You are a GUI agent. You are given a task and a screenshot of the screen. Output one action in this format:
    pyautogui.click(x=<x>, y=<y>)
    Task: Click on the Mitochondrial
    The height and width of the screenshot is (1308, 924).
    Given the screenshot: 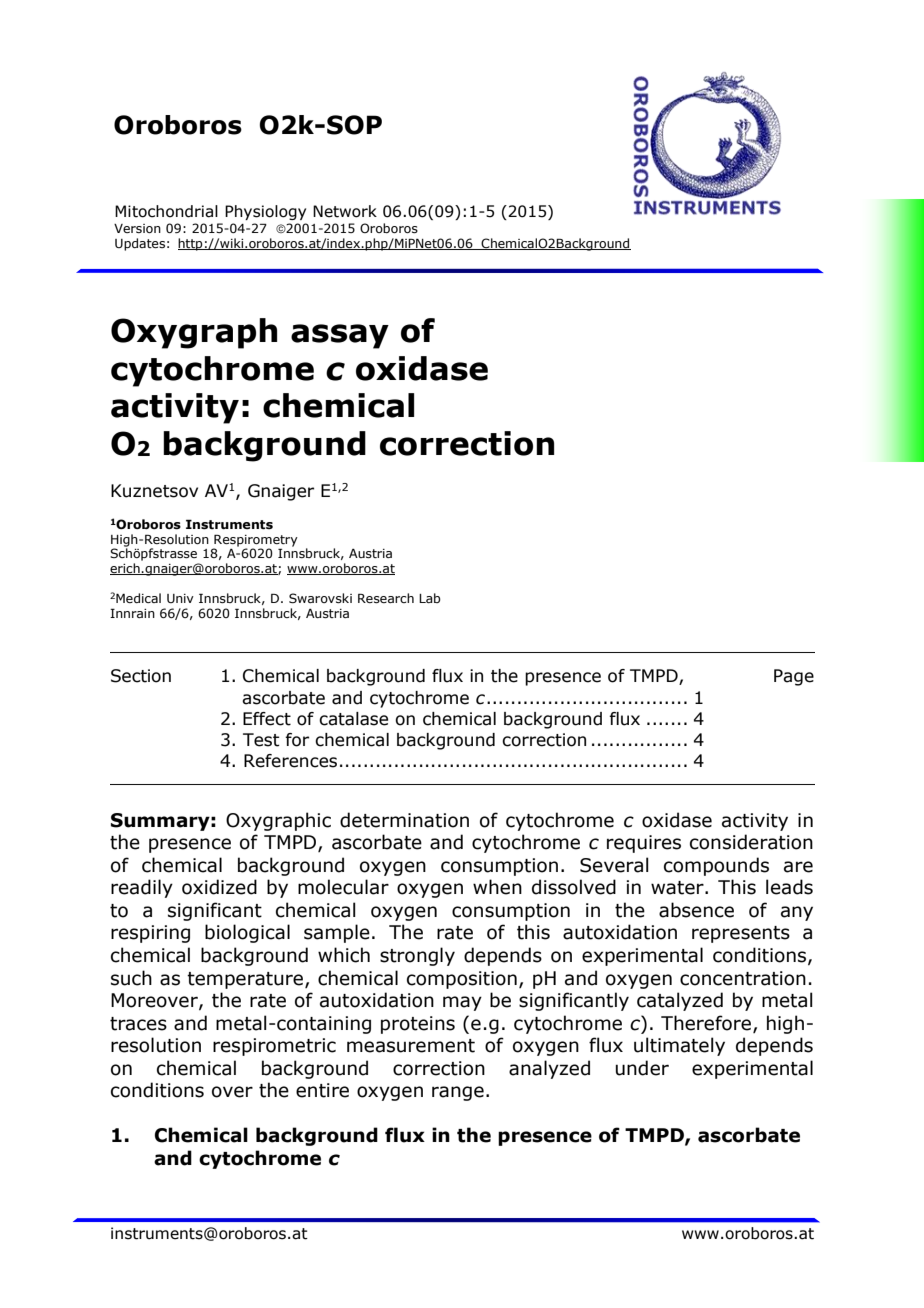 What is the action you would take?
    pyautogui.click(x=166, y=211)
